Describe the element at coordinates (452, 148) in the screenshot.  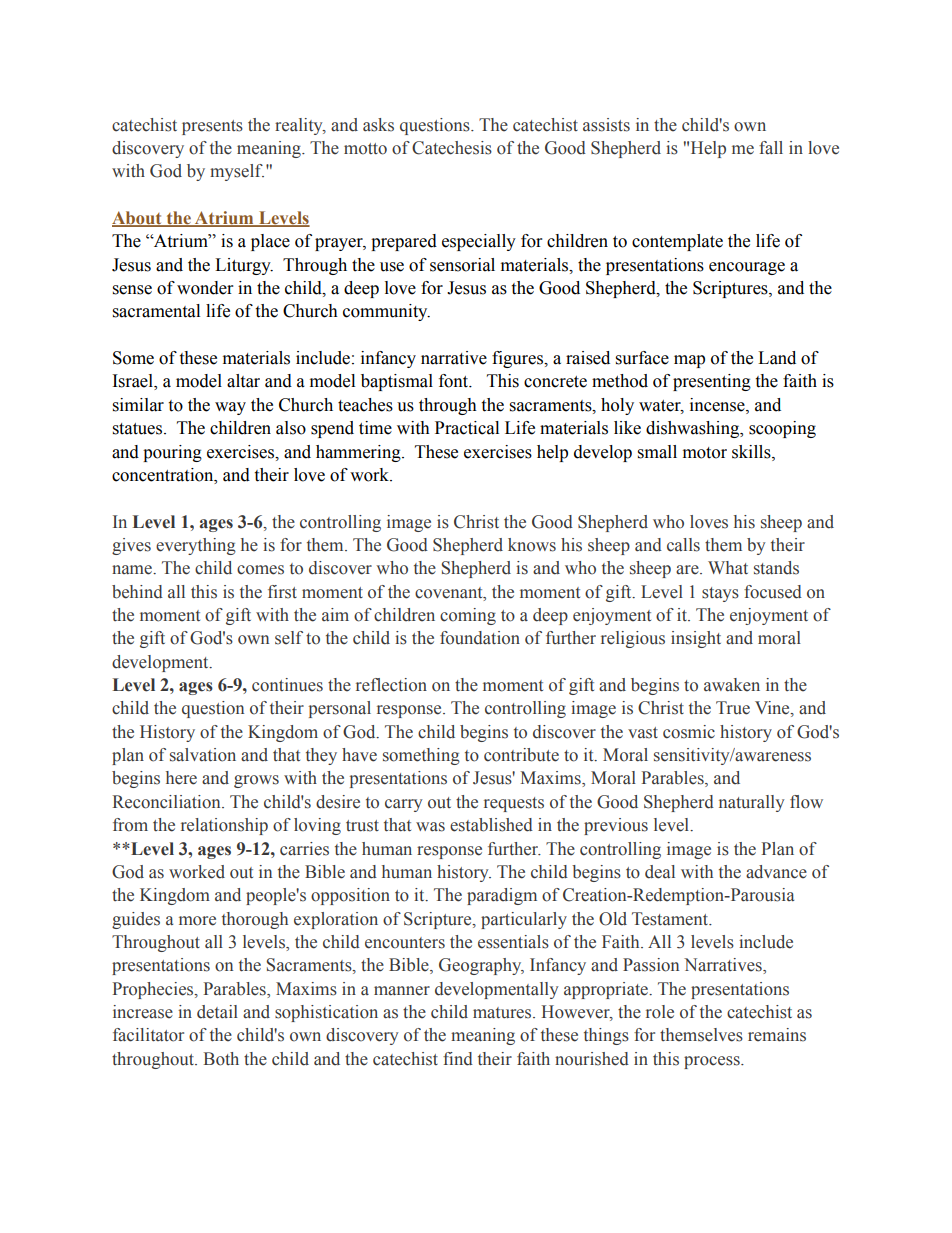
I see `Catechesis` at that location.
